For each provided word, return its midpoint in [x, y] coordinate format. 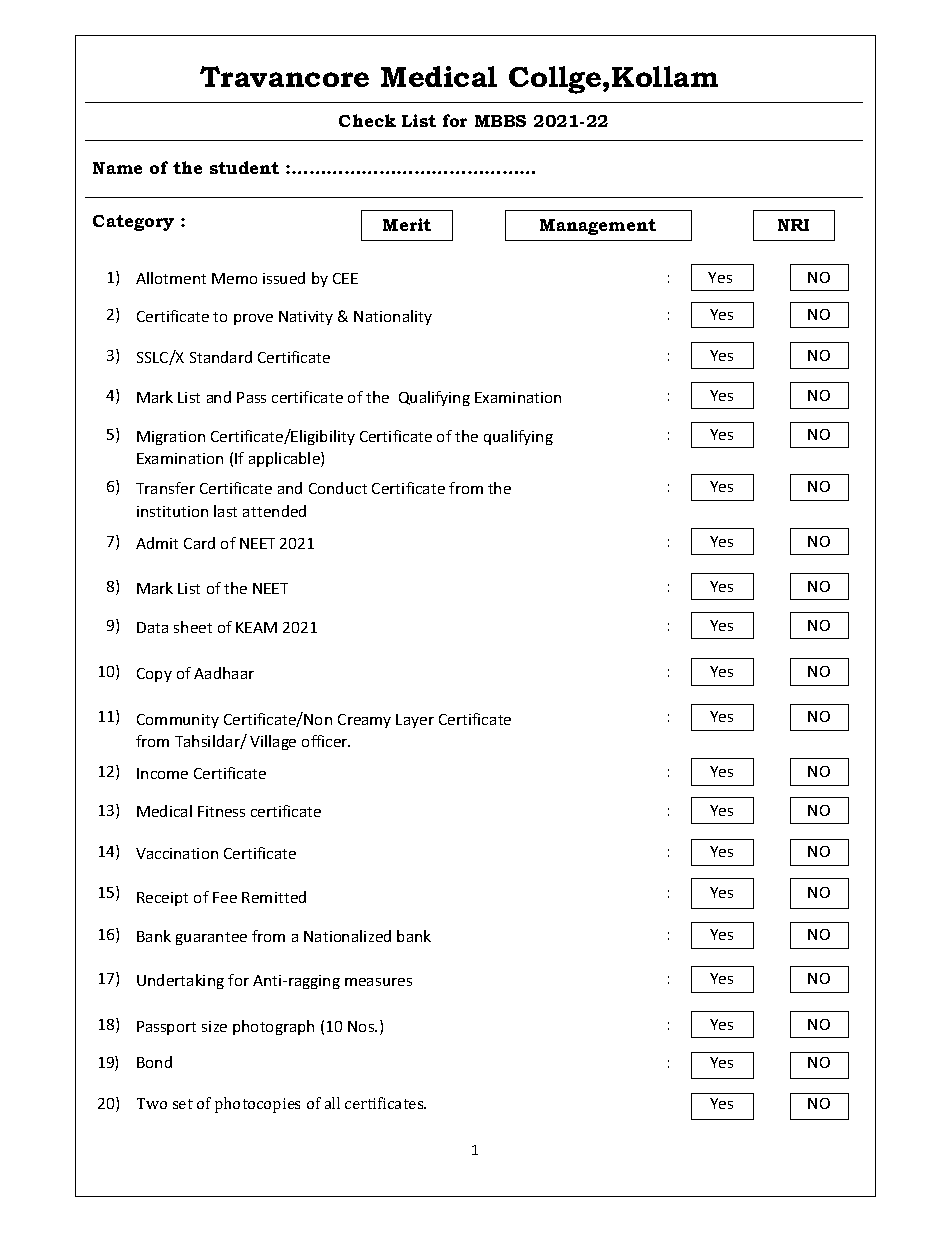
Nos [362, 1026]
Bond [154, 1062]
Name [117, 168]
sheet [193, 627]
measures [378, 982]
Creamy [364, 721]
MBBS [500, 121]
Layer [415, 721]
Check [367, 120]
